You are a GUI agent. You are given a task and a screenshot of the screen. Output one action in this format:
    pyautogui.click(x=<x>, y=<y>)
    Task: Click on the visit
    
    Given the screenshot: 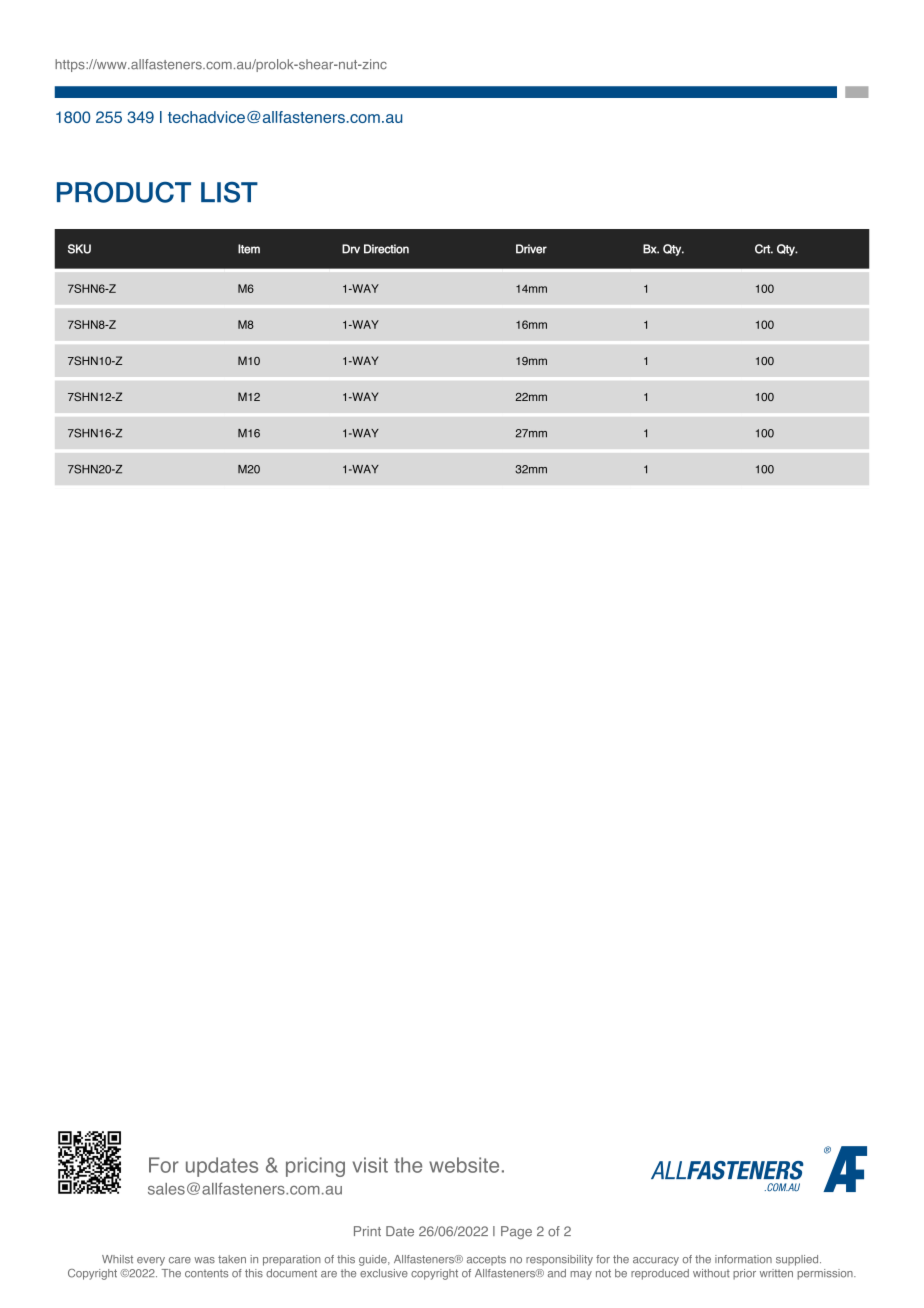 What is the action you would take?
    pyautogui.click(x=370, y=1165)
